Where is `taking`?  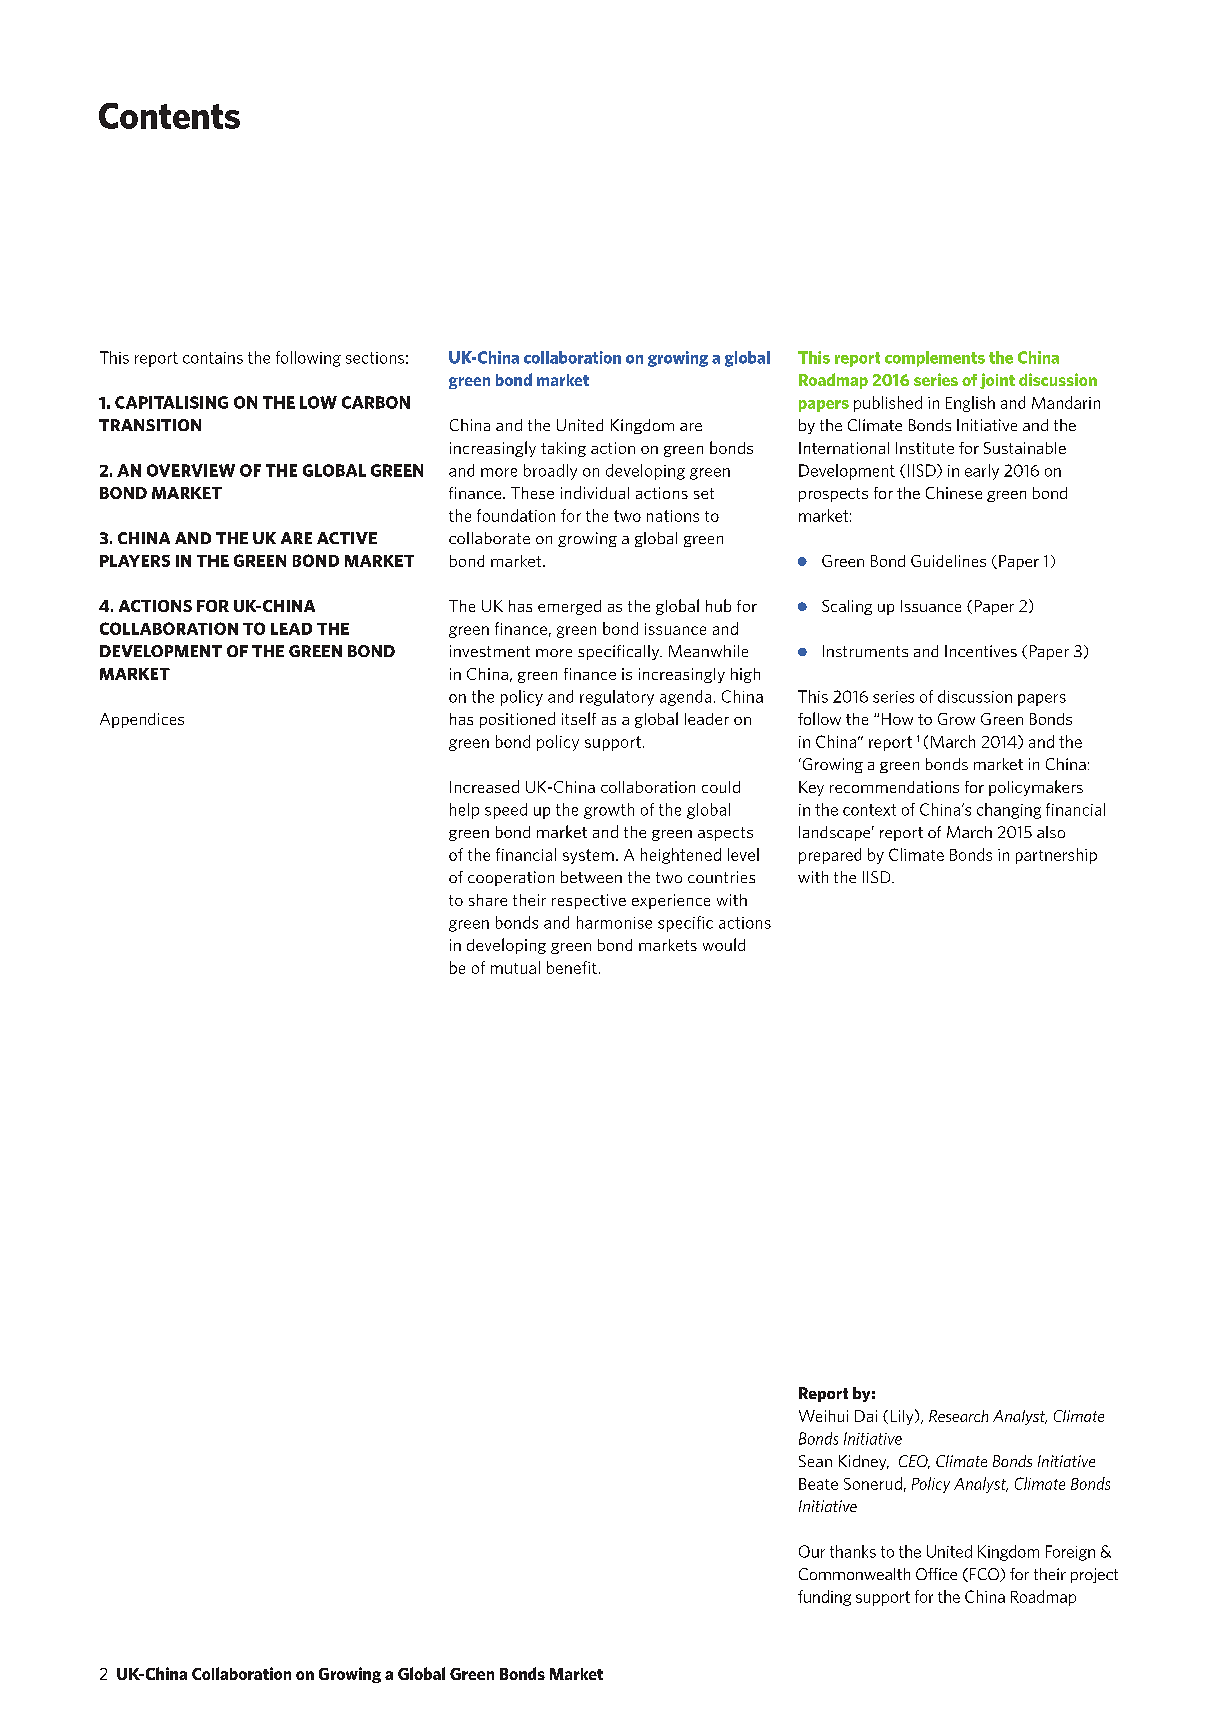
taking is located at coordinates (563, 449).
